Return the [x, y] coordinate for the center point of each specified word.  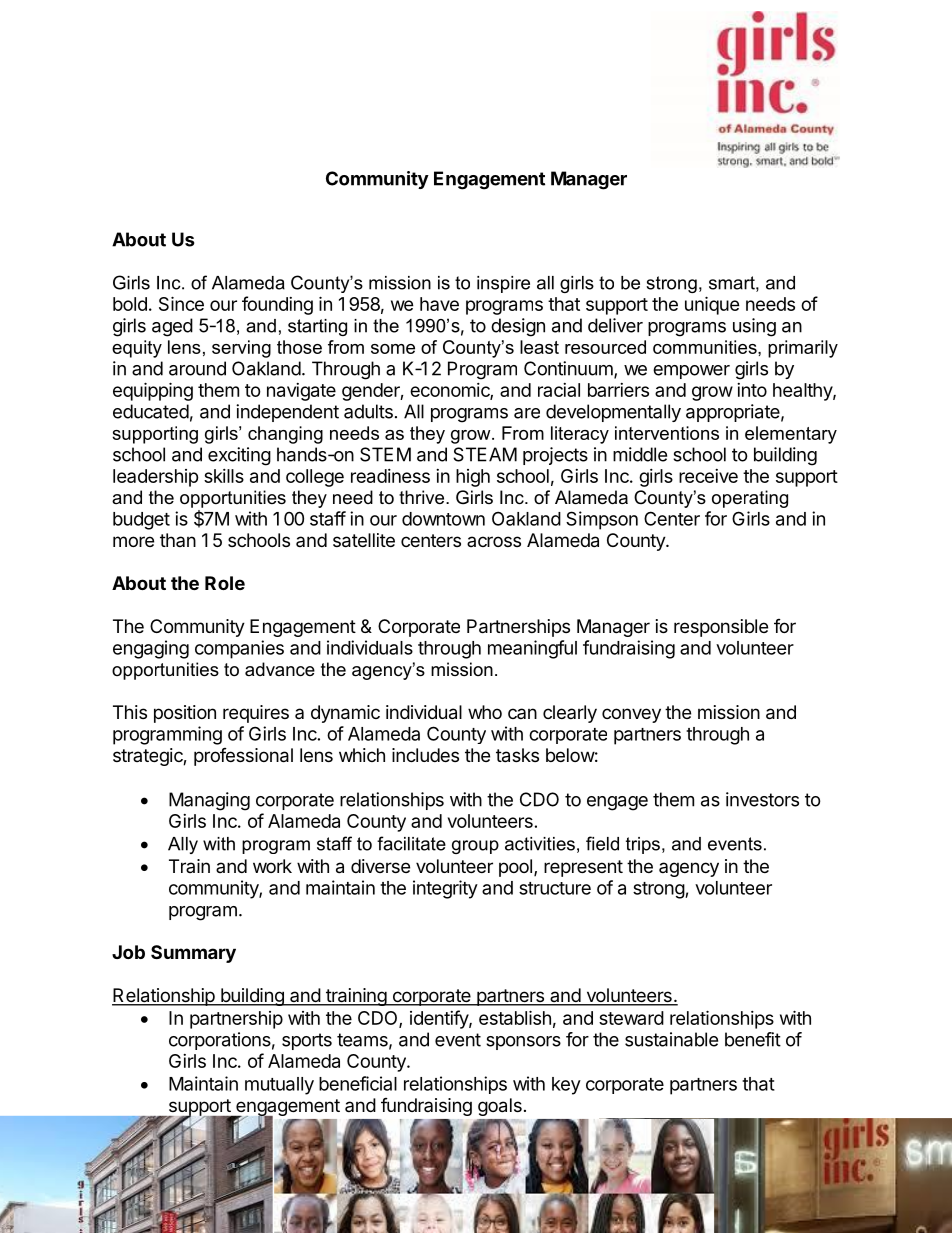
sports [307, 1041]
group [475, 847]
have [439, 304]
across [494, 541]
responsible [721, 628]
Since [181, 303]
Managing [209, 801]
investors [762, 799]
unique [712, 305]
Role [225, 583]
